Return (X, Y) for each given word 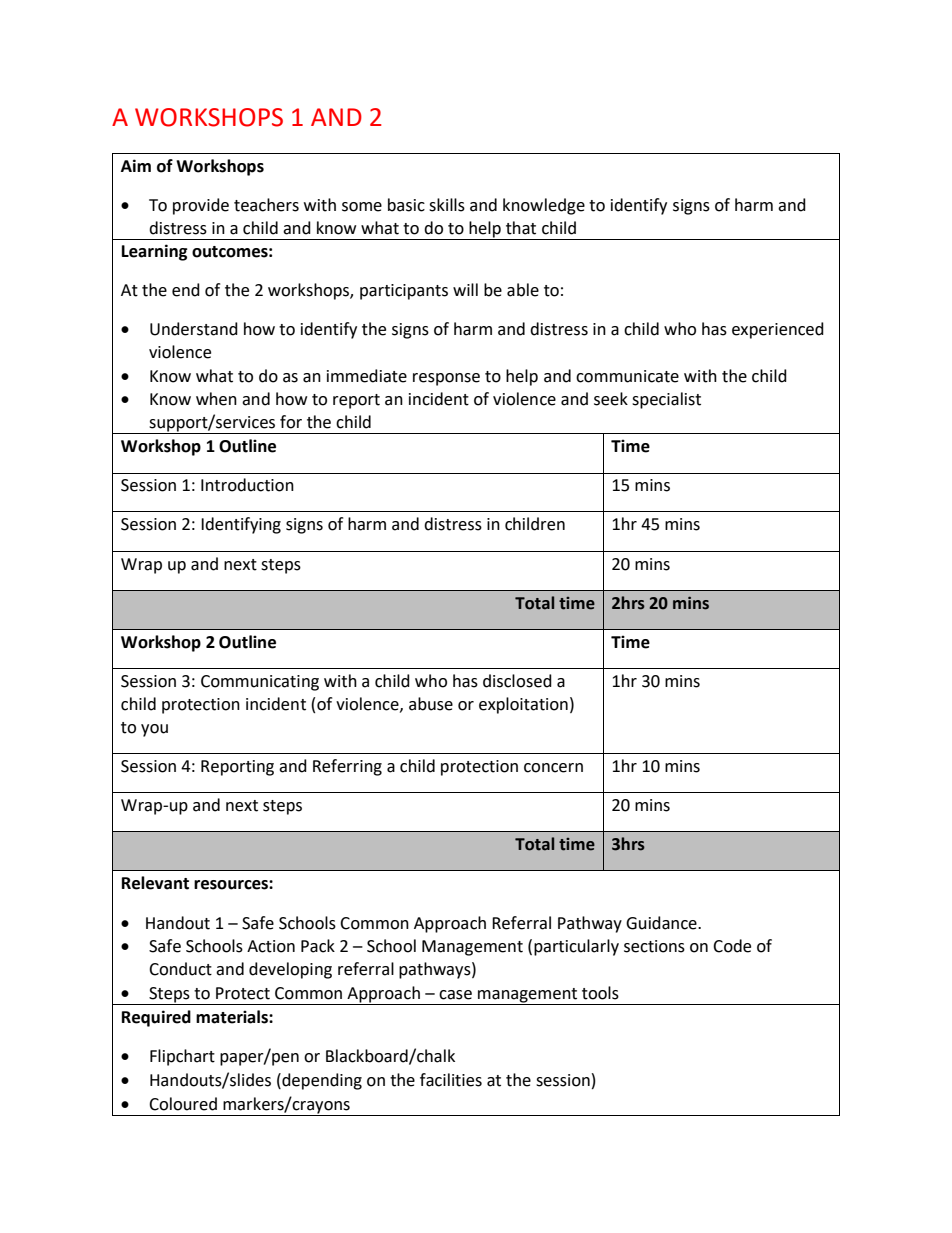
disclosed (517, 681)
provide (201, 206)
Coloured (183, 1104)
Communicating (260, 683)
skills (447, 205)
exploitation (523, 705)
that (521, 228)
